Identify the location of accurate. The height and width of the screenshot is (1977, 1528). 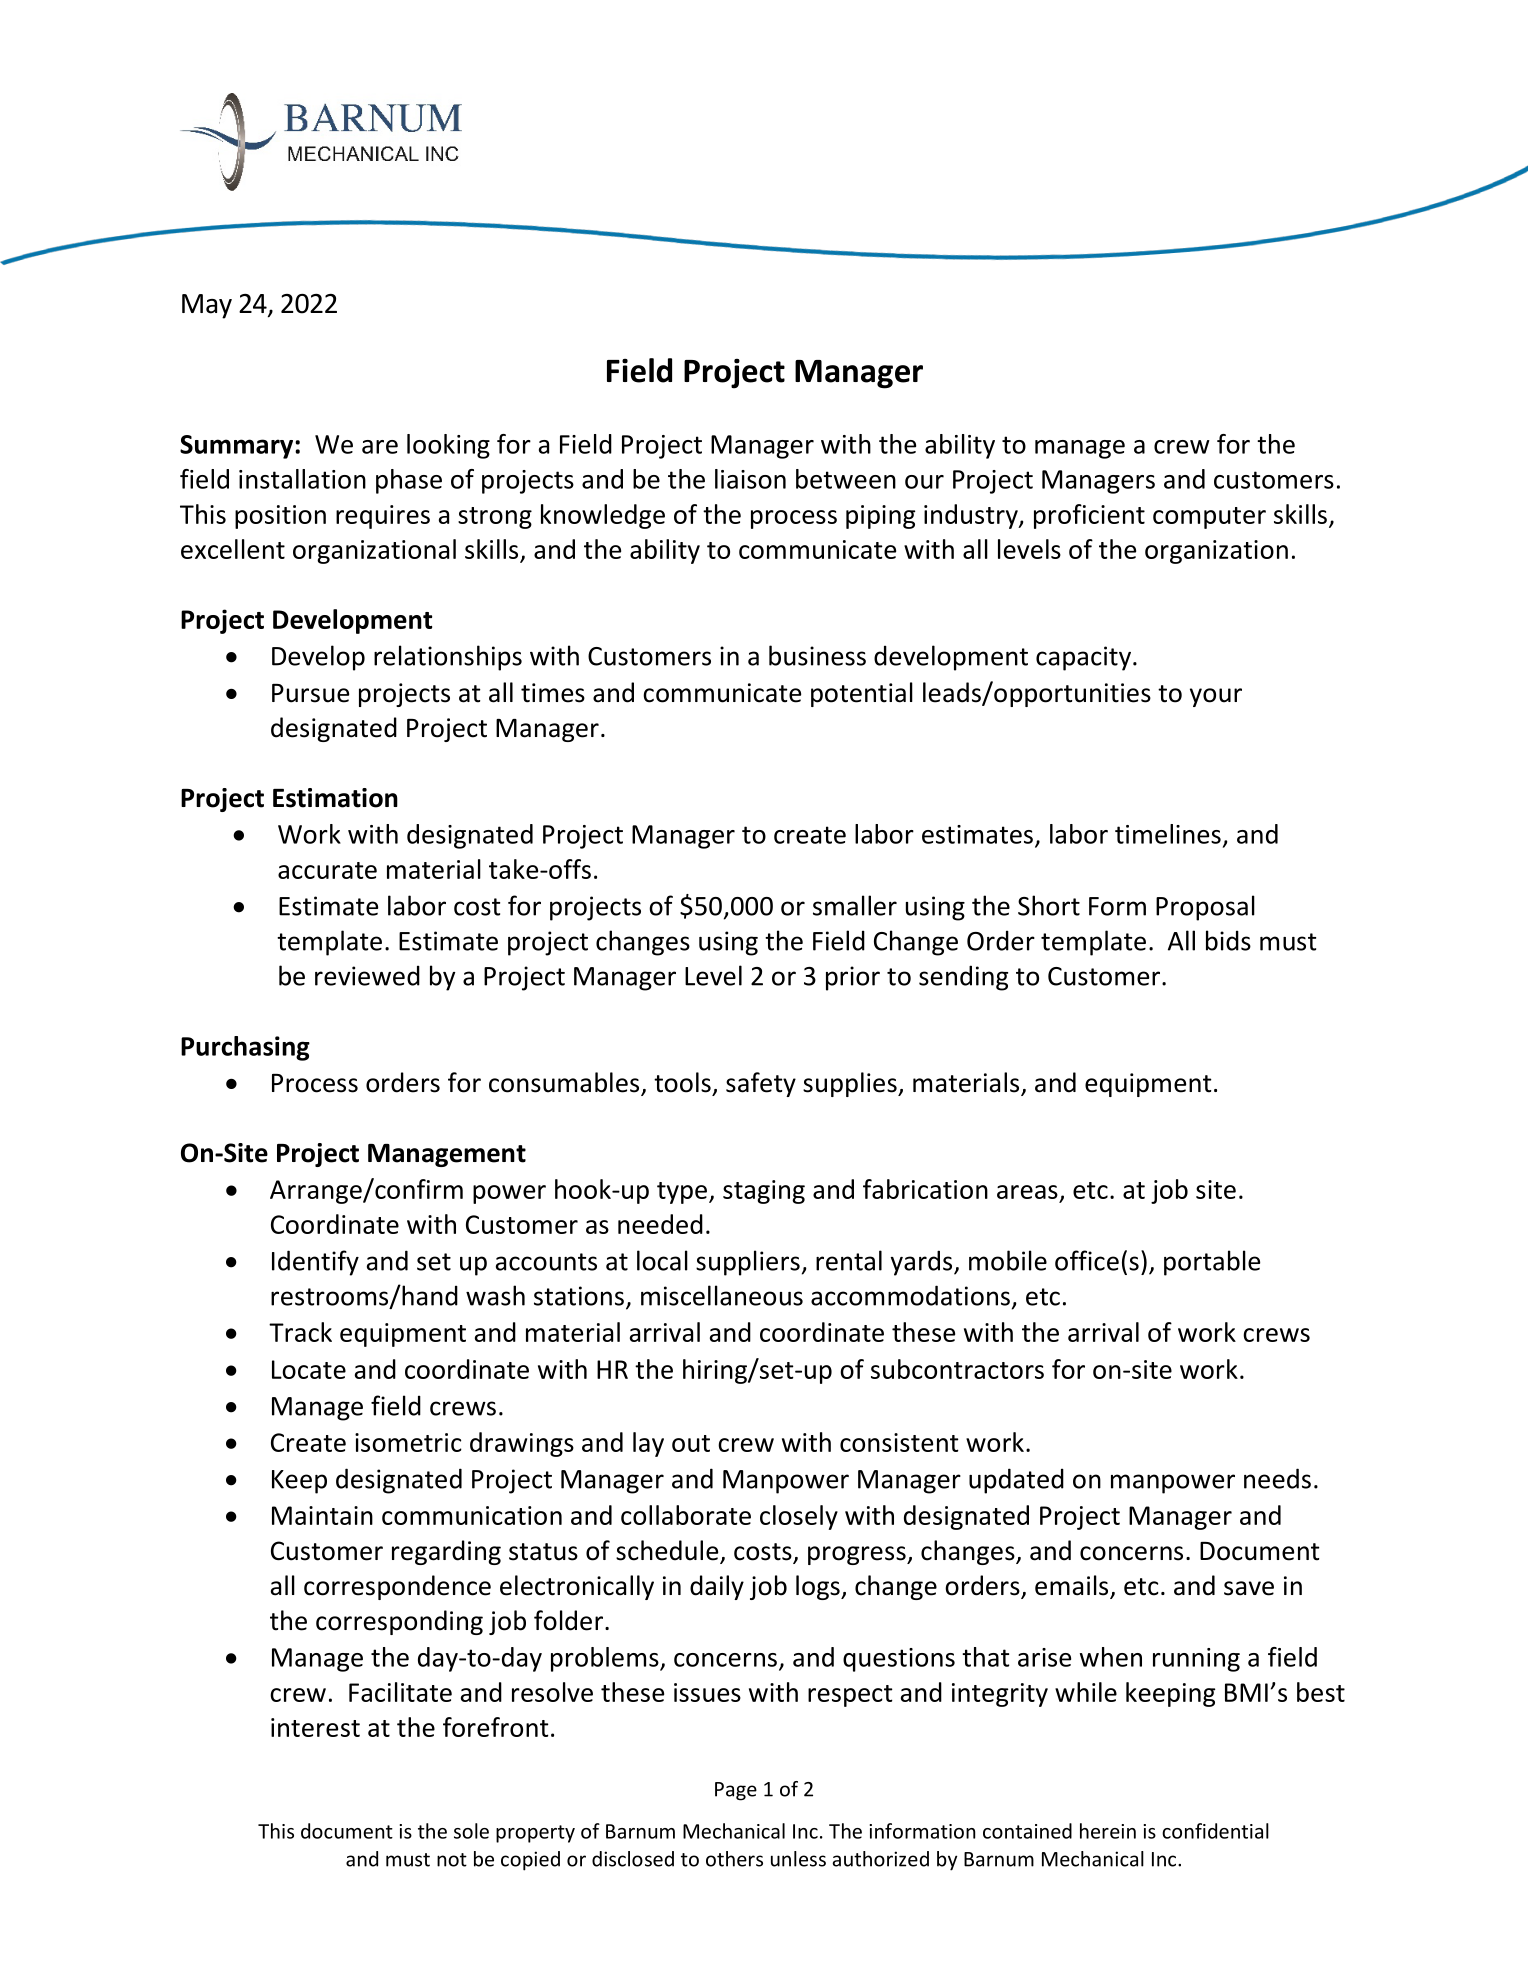
(327, 870).
